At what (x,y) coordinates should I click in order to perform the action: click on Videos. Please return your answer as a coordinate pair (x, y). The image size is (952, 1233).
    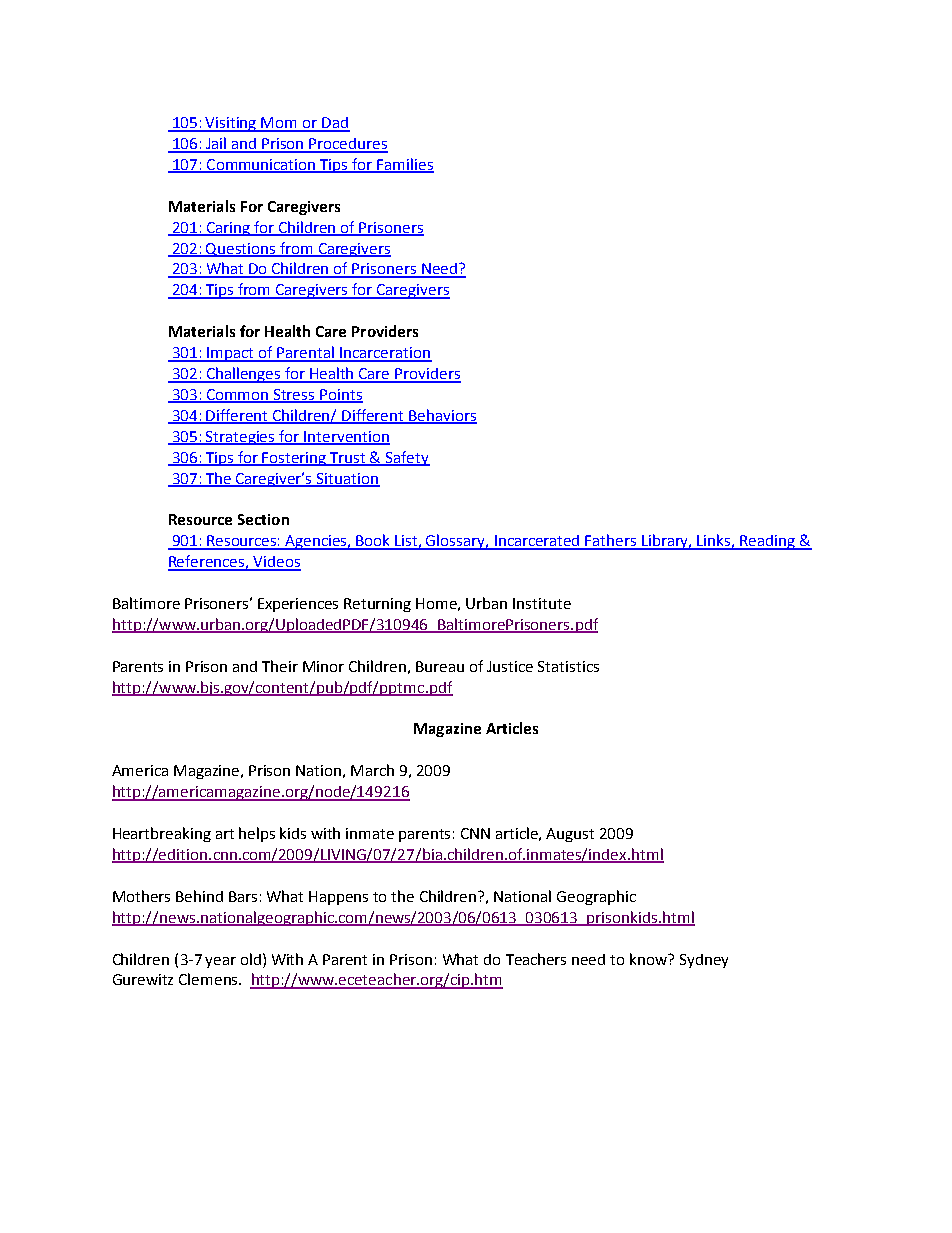
    Looking at the image, I should click on (276, 563).
